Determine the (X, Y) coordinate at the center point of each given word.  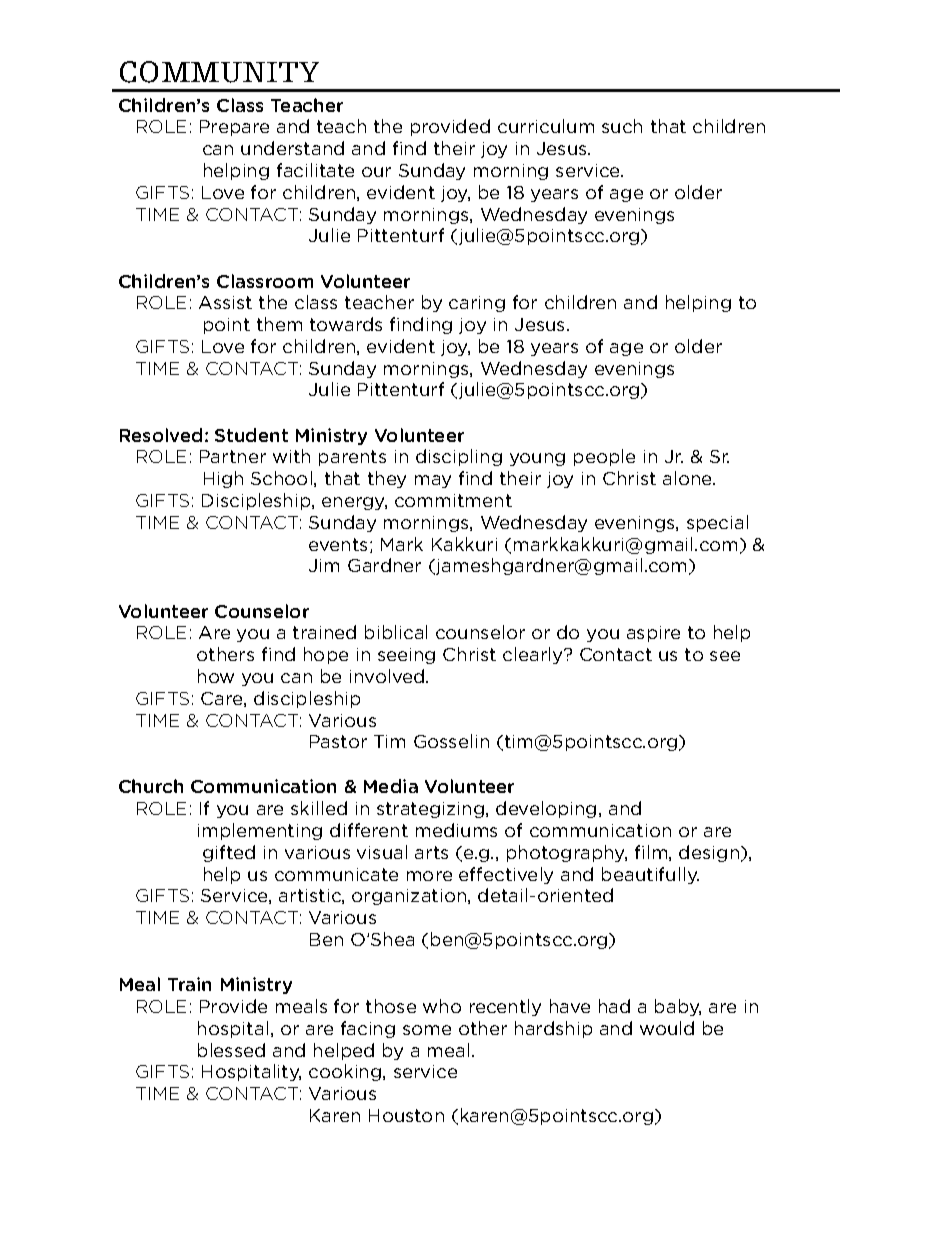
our (376, 172)
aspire (653, 634)
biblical (396, 632)
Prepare (234, 128)
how (216, 676)
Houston (406, 1115)
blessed (231, 1050)
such (622, 126)
